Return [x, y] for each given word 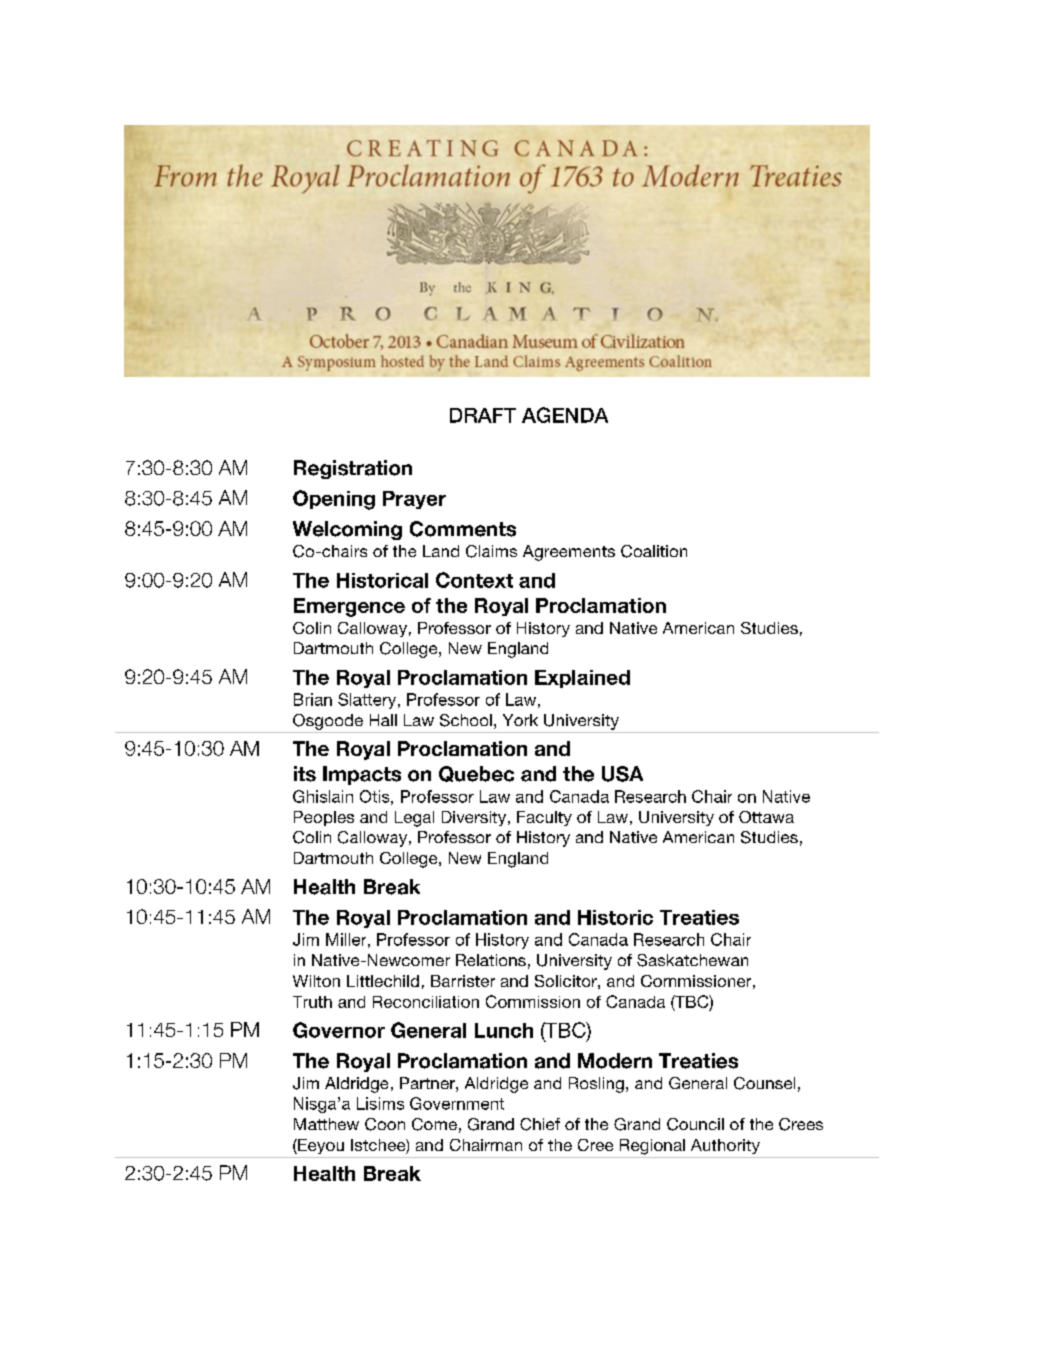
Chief [540, 1124]
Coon [385, 1124]
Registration [353, 469]
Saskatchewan [692, 960]
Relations [491, 960]
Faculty [544, 818]
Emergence [349, 607]
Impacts [362, 775]
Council [695, 1124]
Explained [582, 679]
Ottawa [766, 817]
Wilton [316, 981]
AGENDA [565, 415]
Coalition [654, 551]
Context [474, 580]
